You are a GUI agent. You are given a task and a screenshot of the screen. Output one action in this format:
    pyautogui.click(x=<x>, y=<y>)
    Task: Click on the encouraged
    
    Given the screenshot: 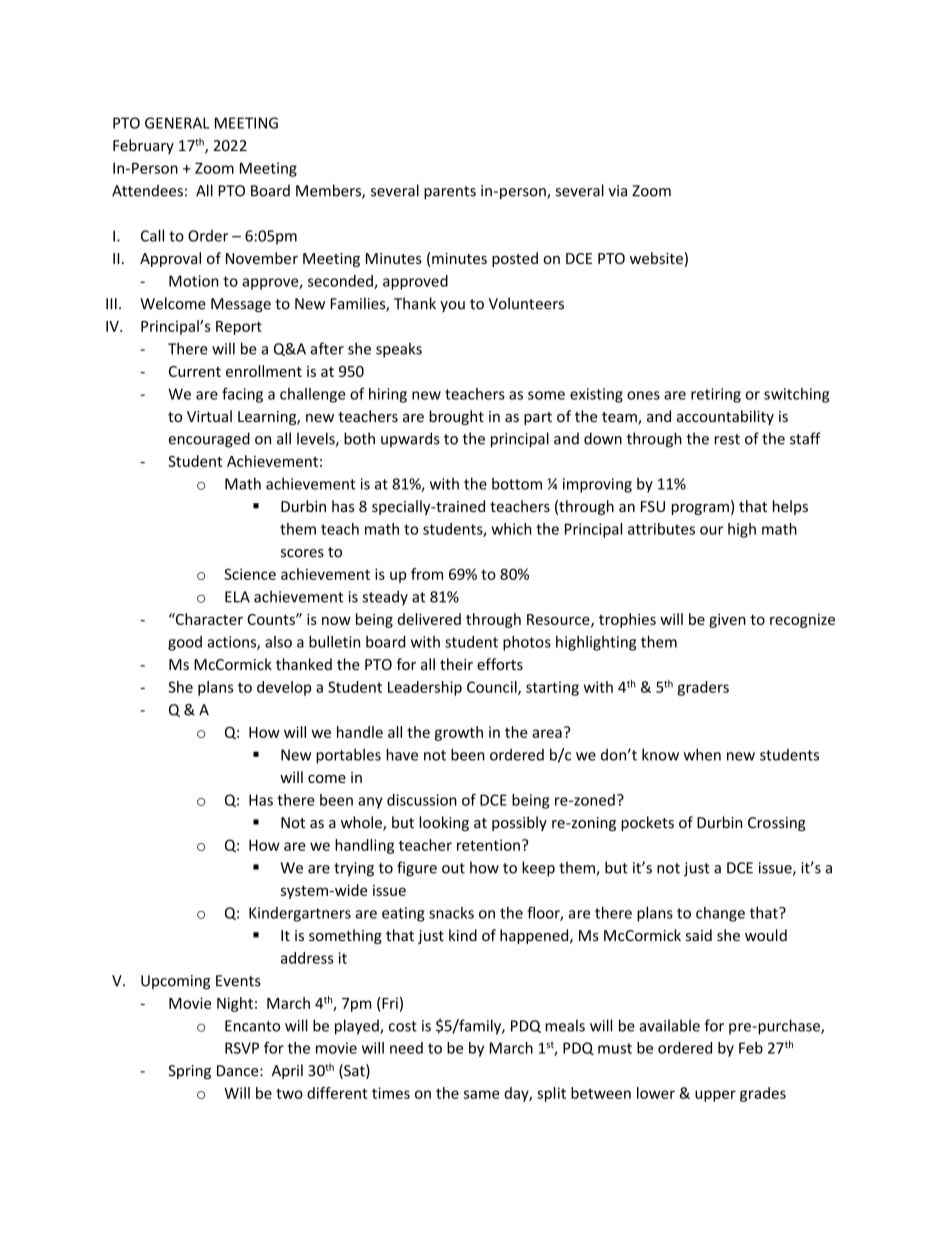 What is the action you would take?
    pyautogui.click(x=209, y=440)
